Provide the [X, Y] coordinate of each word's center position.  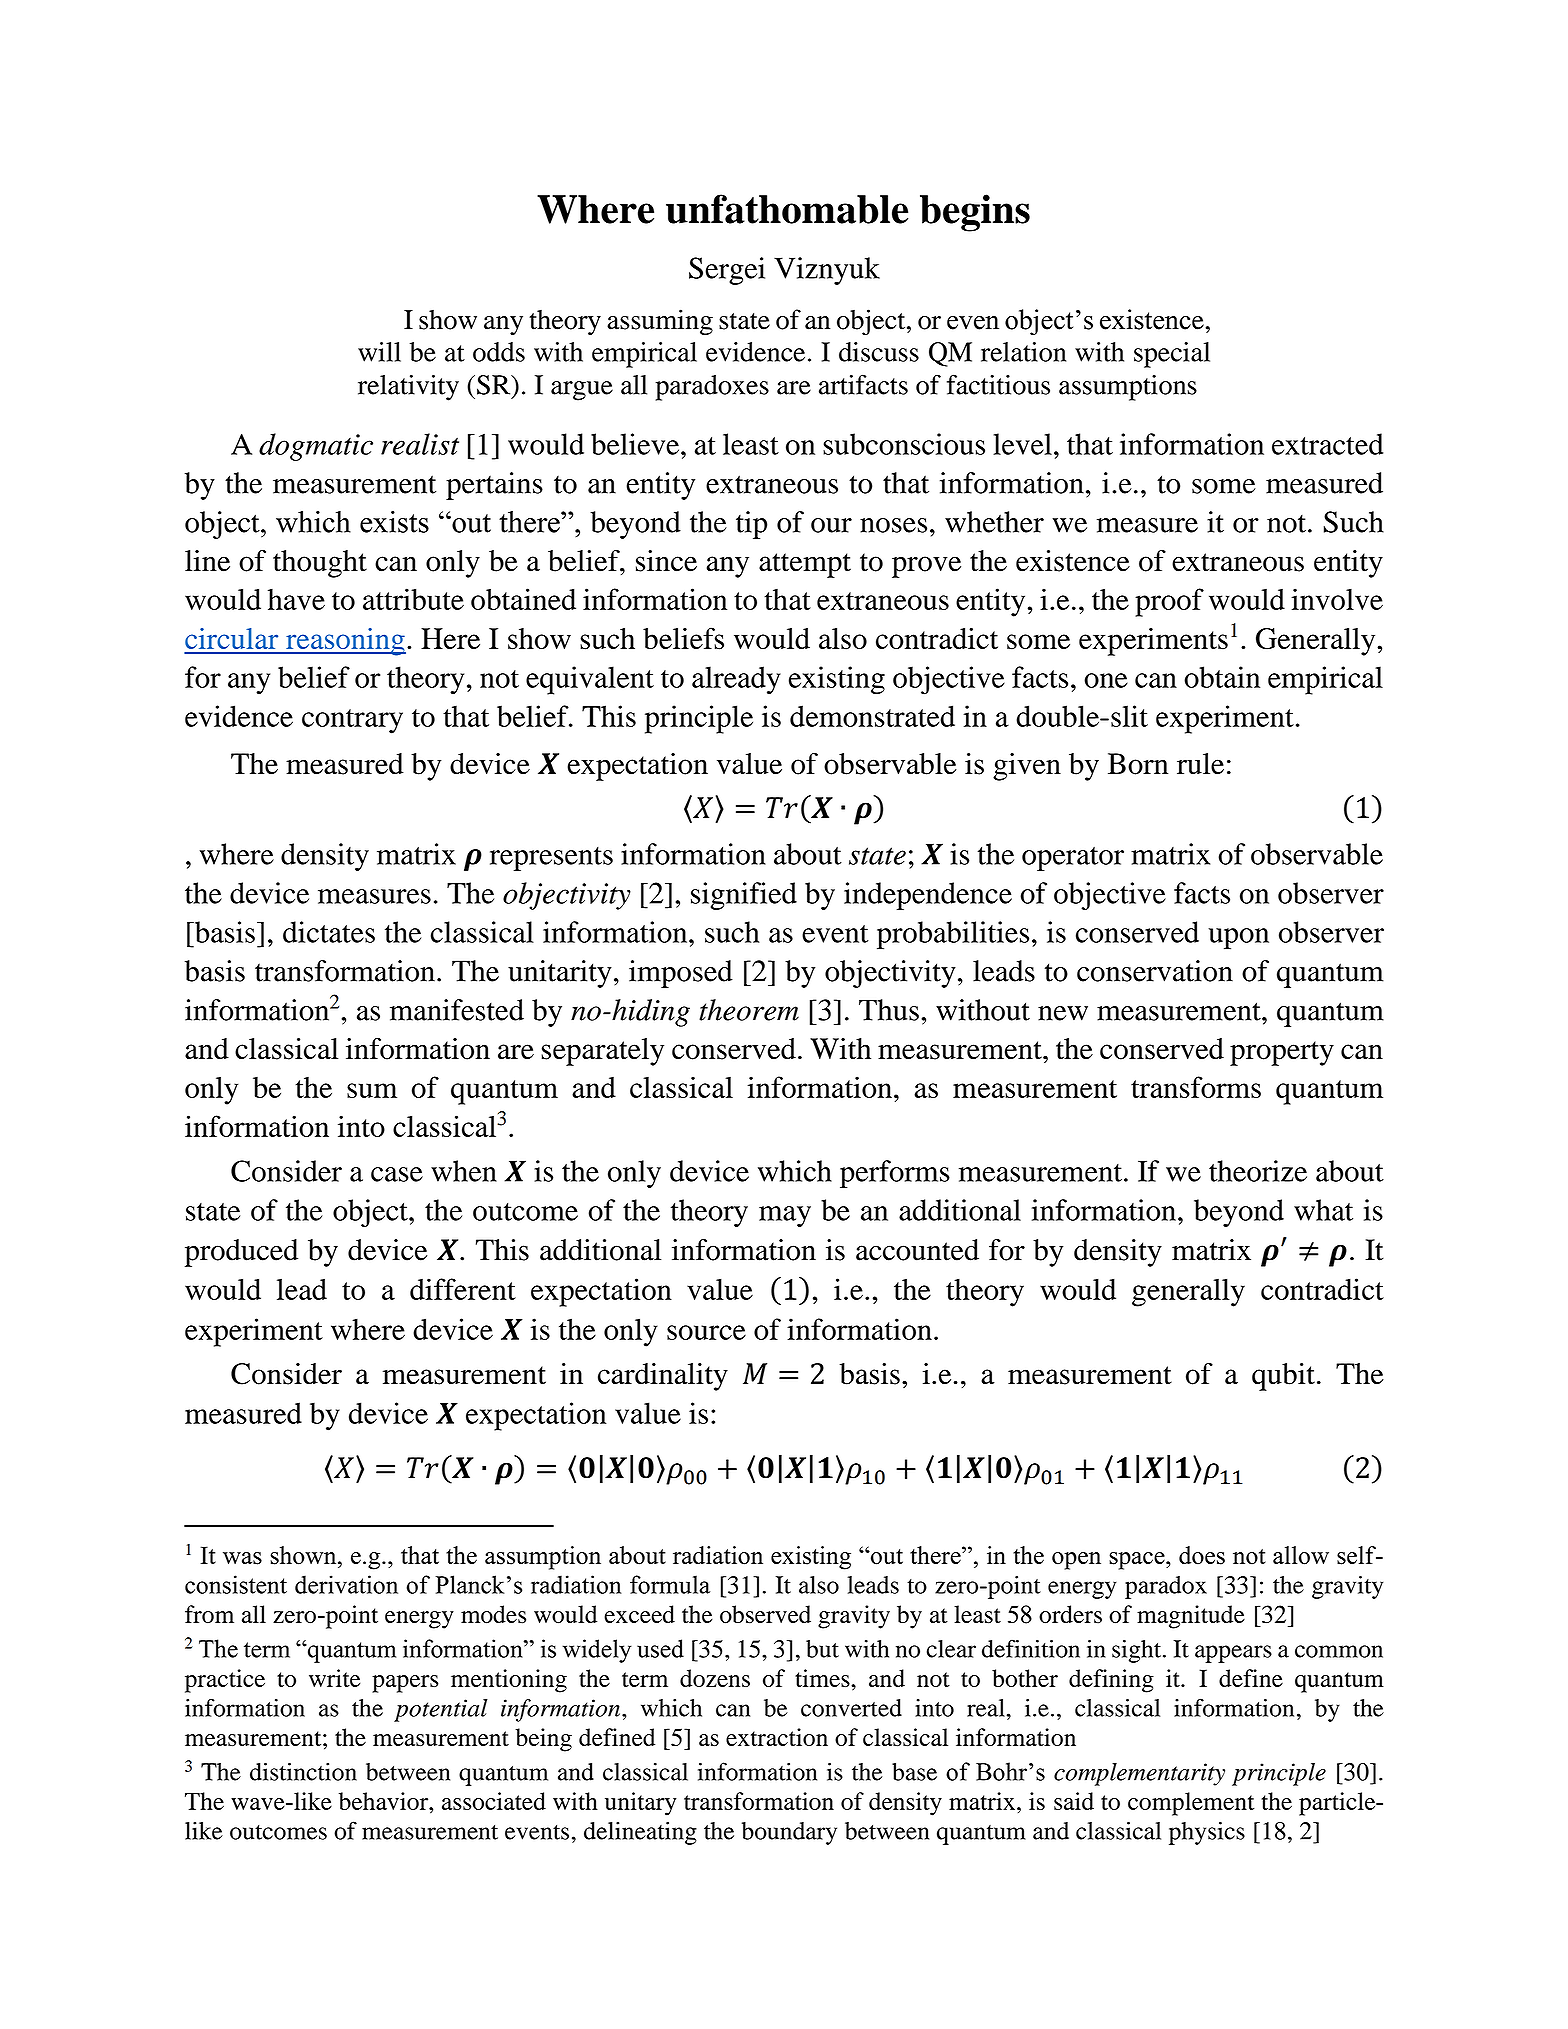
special [1172, 355]
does [1202, 1555]
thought [320, 564]
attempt [805, 565]
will [379, 352]
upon [1238, 938]
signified [744, 896]
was [242, 1558]
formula [670, 1584]
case [397, 1174]
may [785, 1216]
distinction [303, 1772]
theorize [1258, 1171]
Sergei [727, 271]
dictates [329, 932]
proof [1169, 602]
